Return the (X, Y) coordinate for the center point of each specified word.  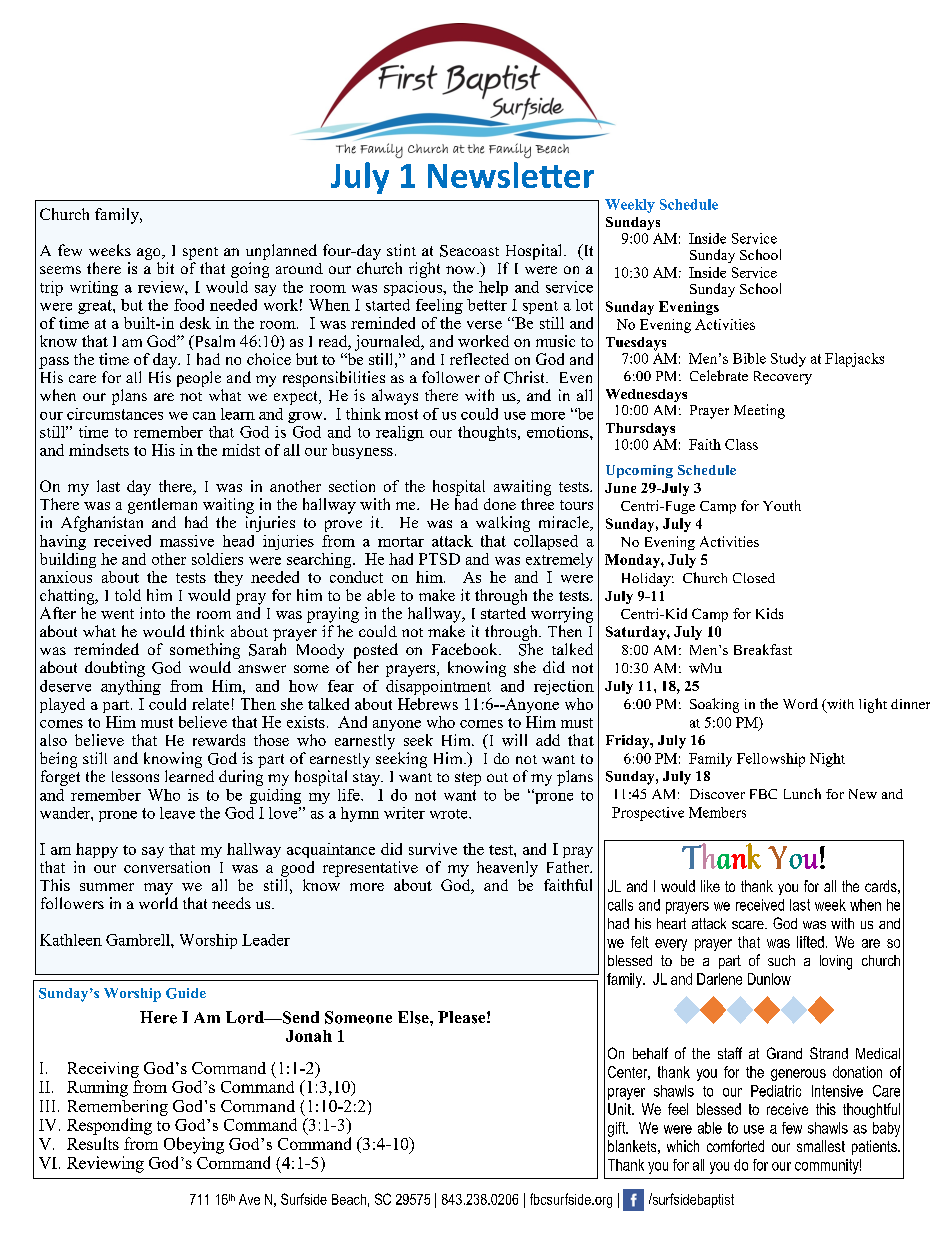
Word (800, 703)
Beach (349, 1199)
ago (150, 254)
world (158, 903)
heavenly (507, 869)
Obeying (194, 1145)
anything (131, 687)
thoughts (488, 433)
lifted (810, 942)
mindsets (99, 450)
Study (788, 360)
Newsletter (511, 175)
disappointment (438, 687)
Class (741, 444)
